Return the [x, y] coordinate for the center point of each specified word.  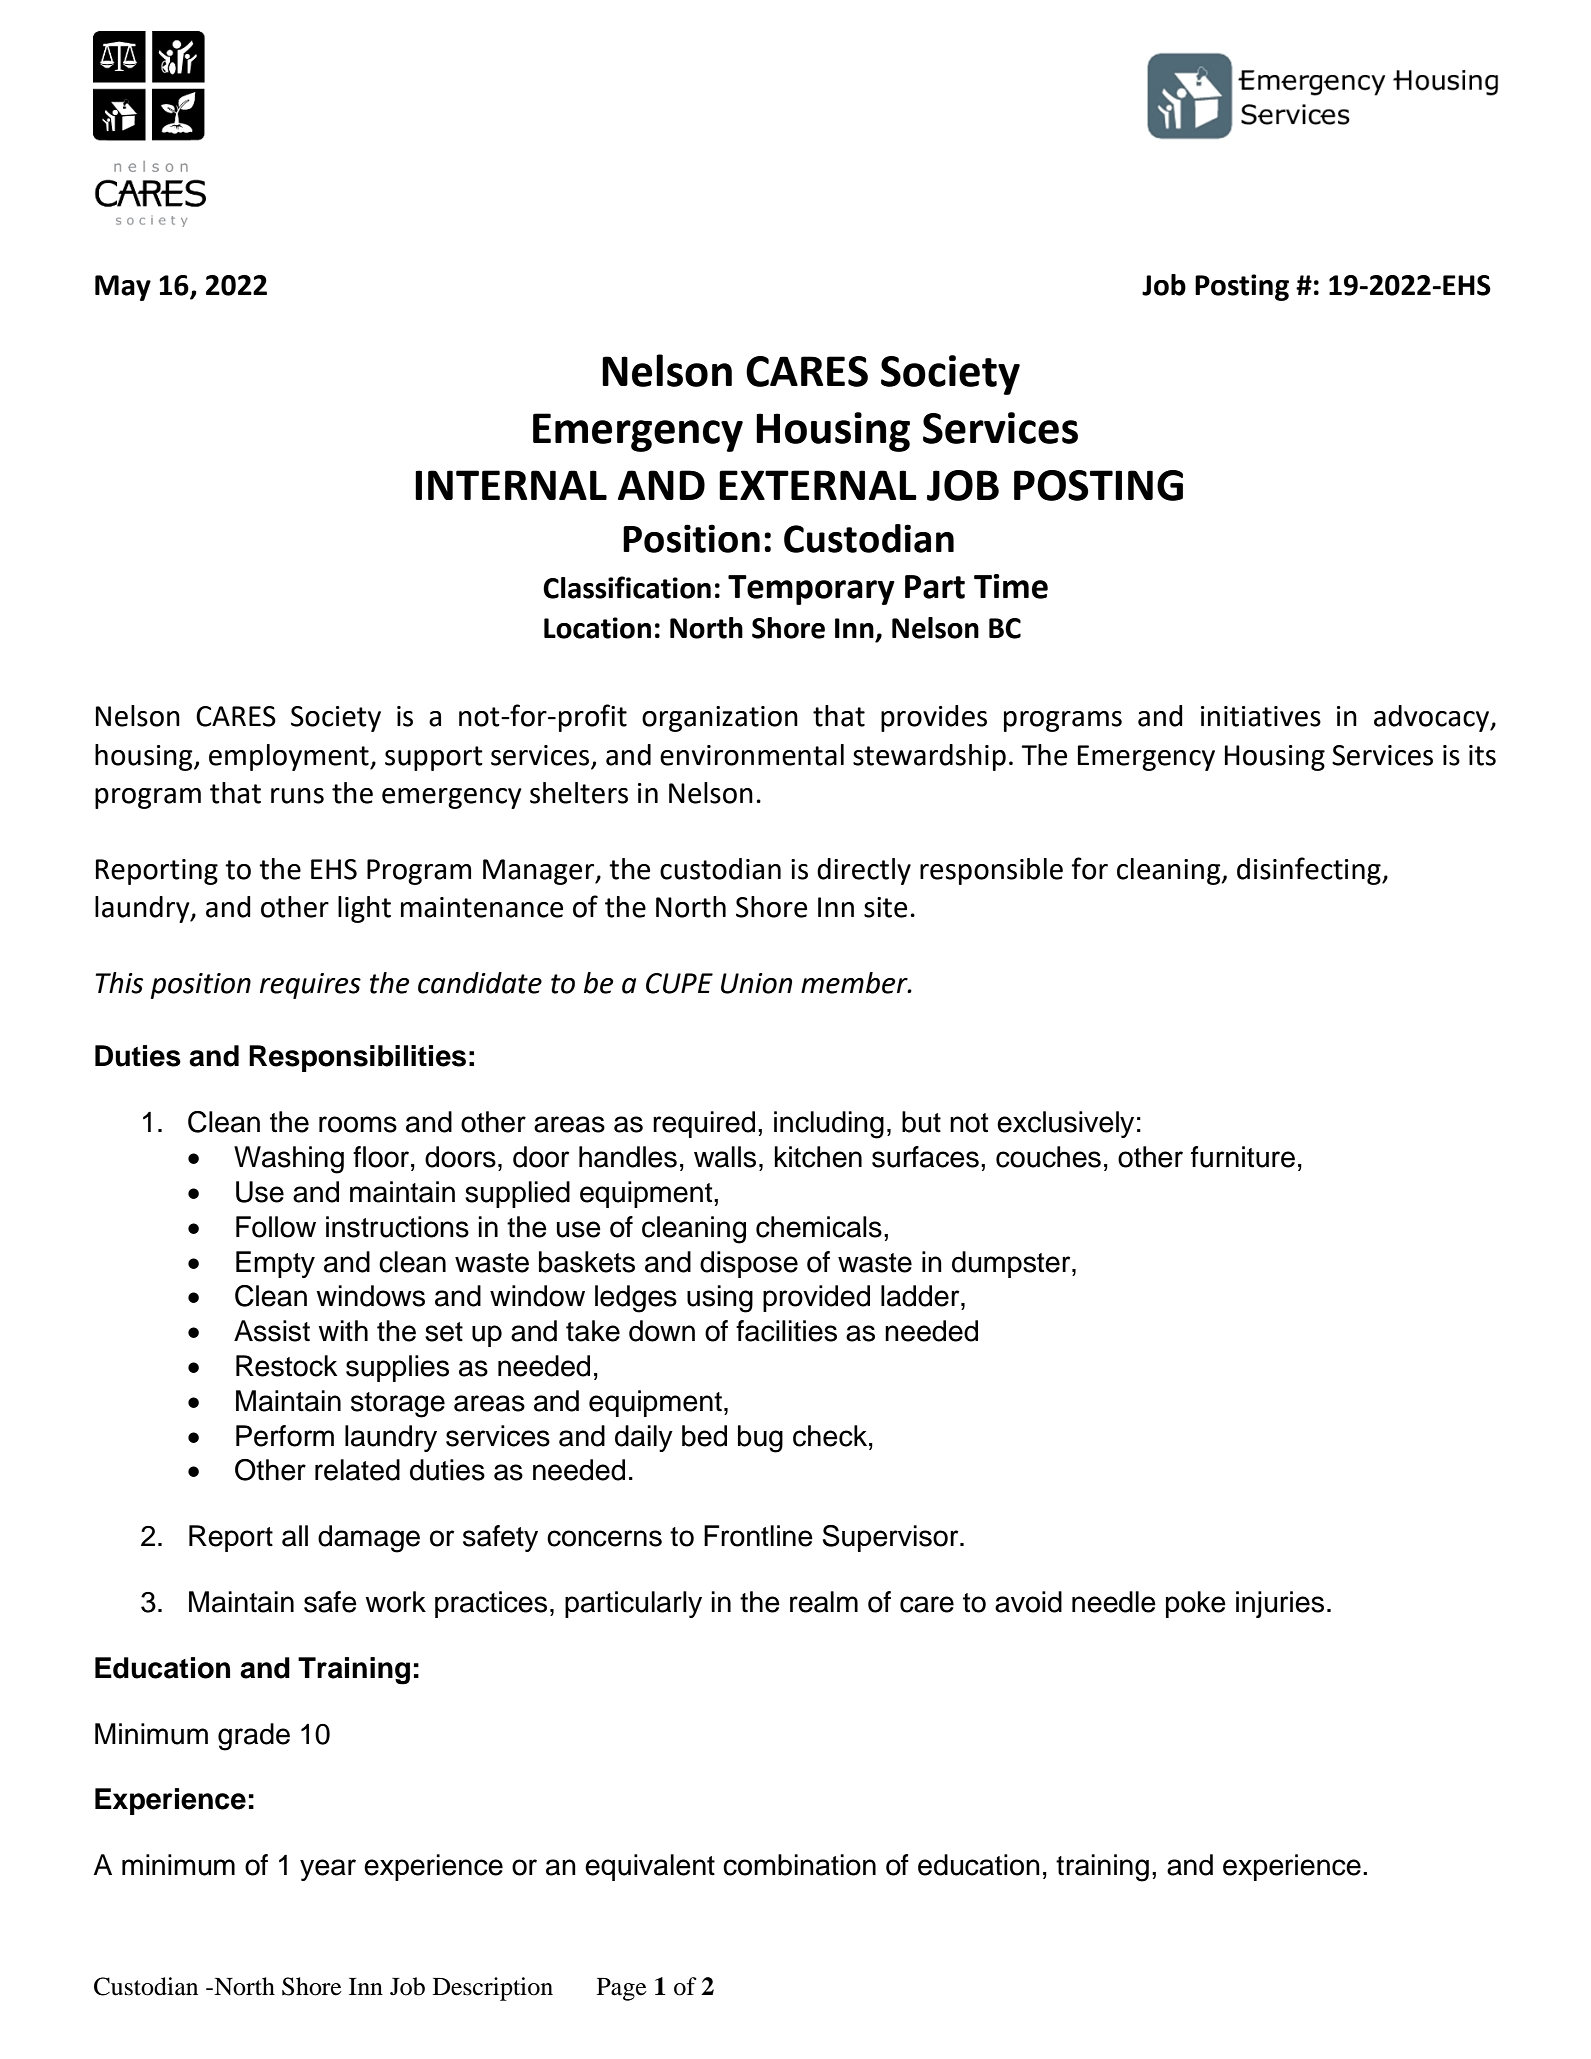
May [123, 288]
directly [864, 871]
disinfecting [1310, 871]
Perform [285, 1436]
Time [1011, 586]
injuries [1280, 1604]
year [328, 1870]
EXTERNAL [818, 485]
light [364, 909]
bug [760, 1439]
